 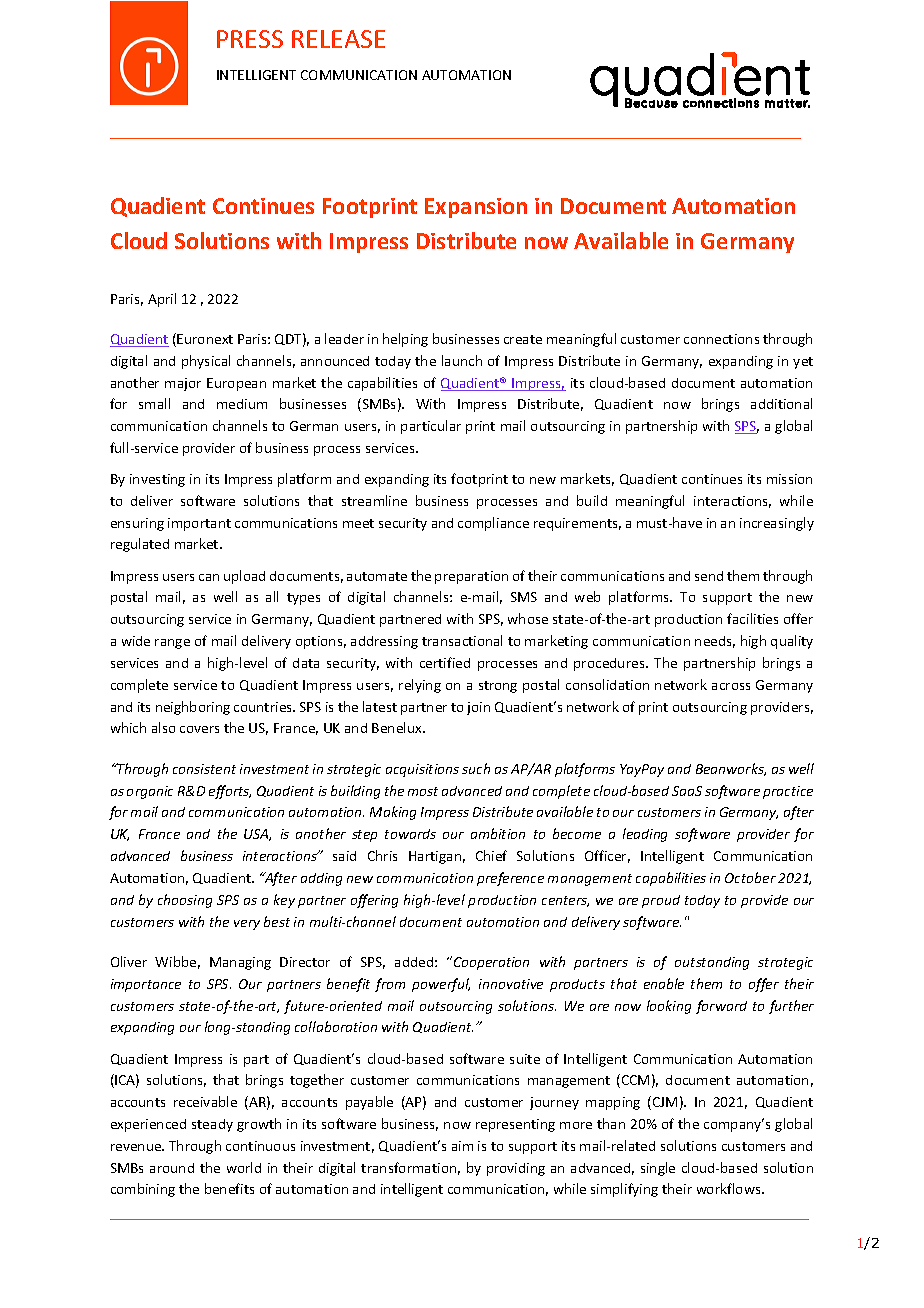 I want to click on Cooperation, so click(x=491, y=963).
